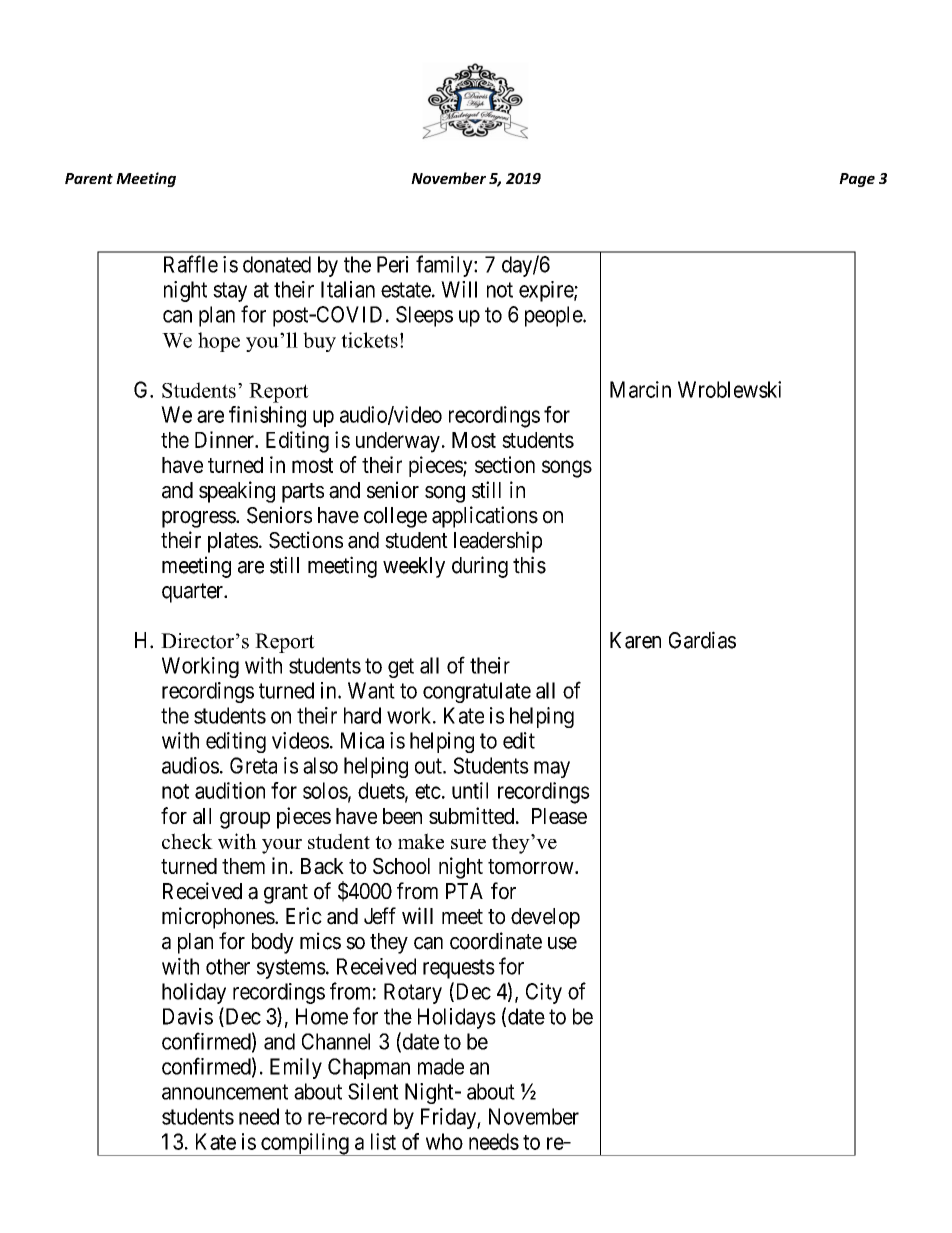  Describe the element at coordinates (635, 640) in the document. I see `Karen` at that location.
